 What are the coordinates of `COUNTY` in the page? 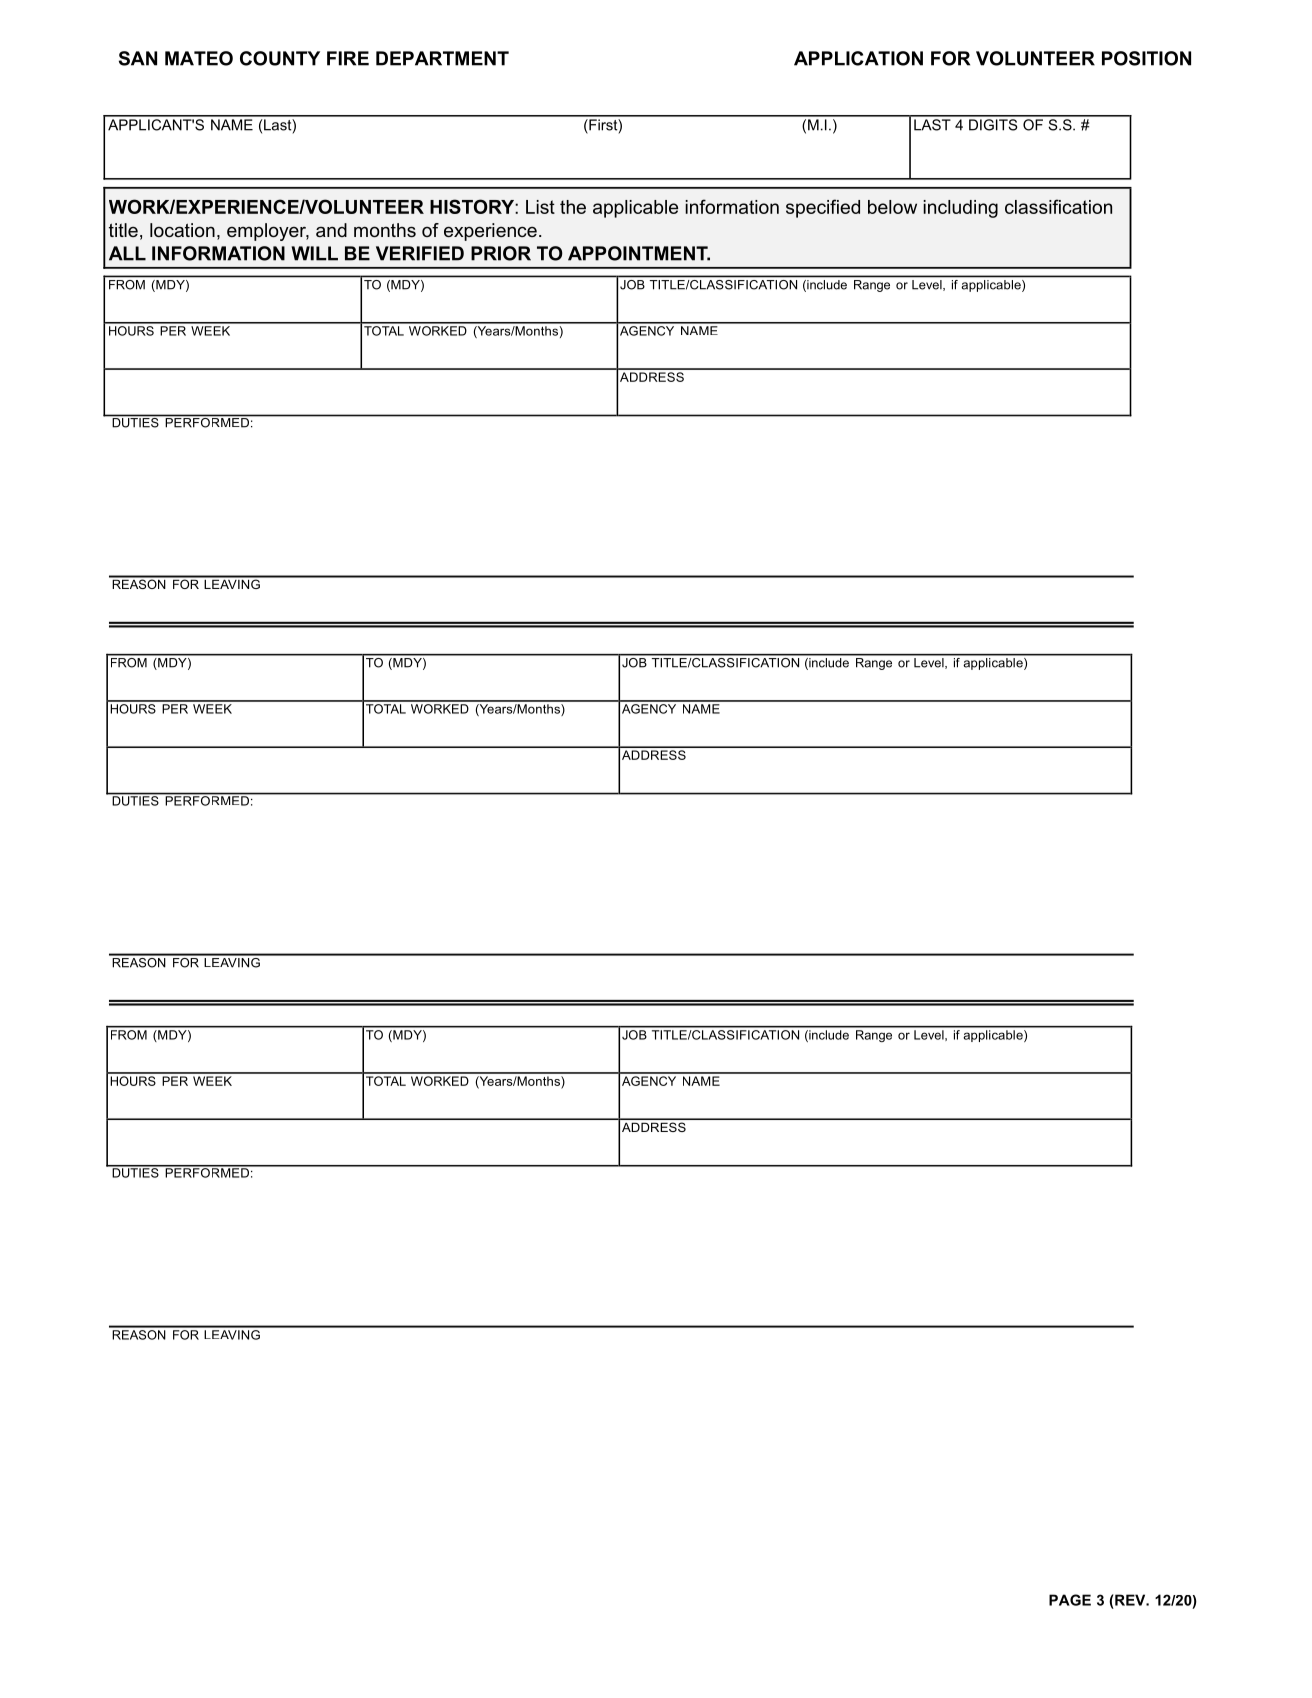 It's located at (280, 58).
